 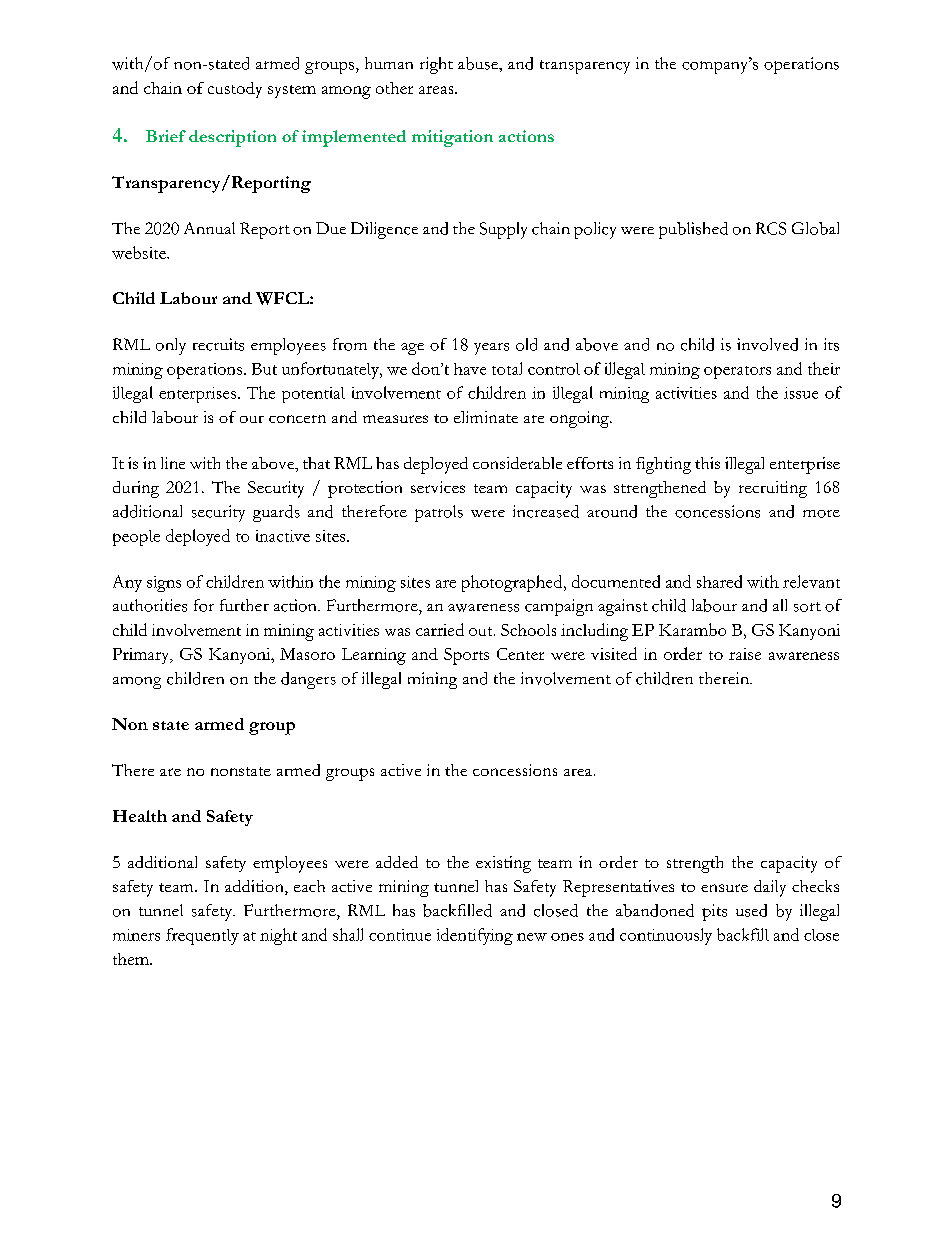 What do you see at coordinates (276, 513) in the image?
I see `guards` at bounding box center [276, 513].
